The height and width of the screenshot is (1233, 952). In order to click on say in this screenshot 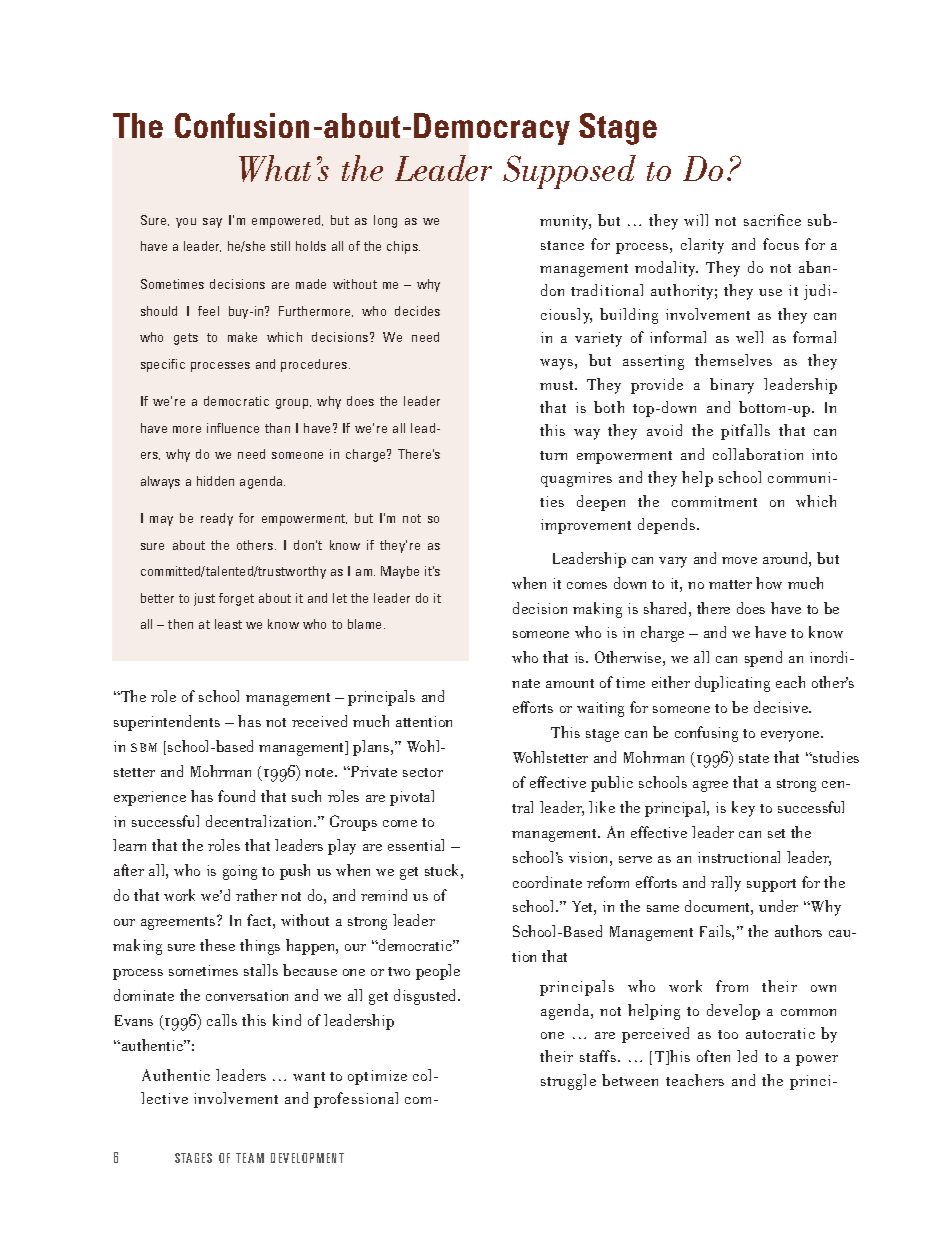, I will do `click(212, 223)`.
